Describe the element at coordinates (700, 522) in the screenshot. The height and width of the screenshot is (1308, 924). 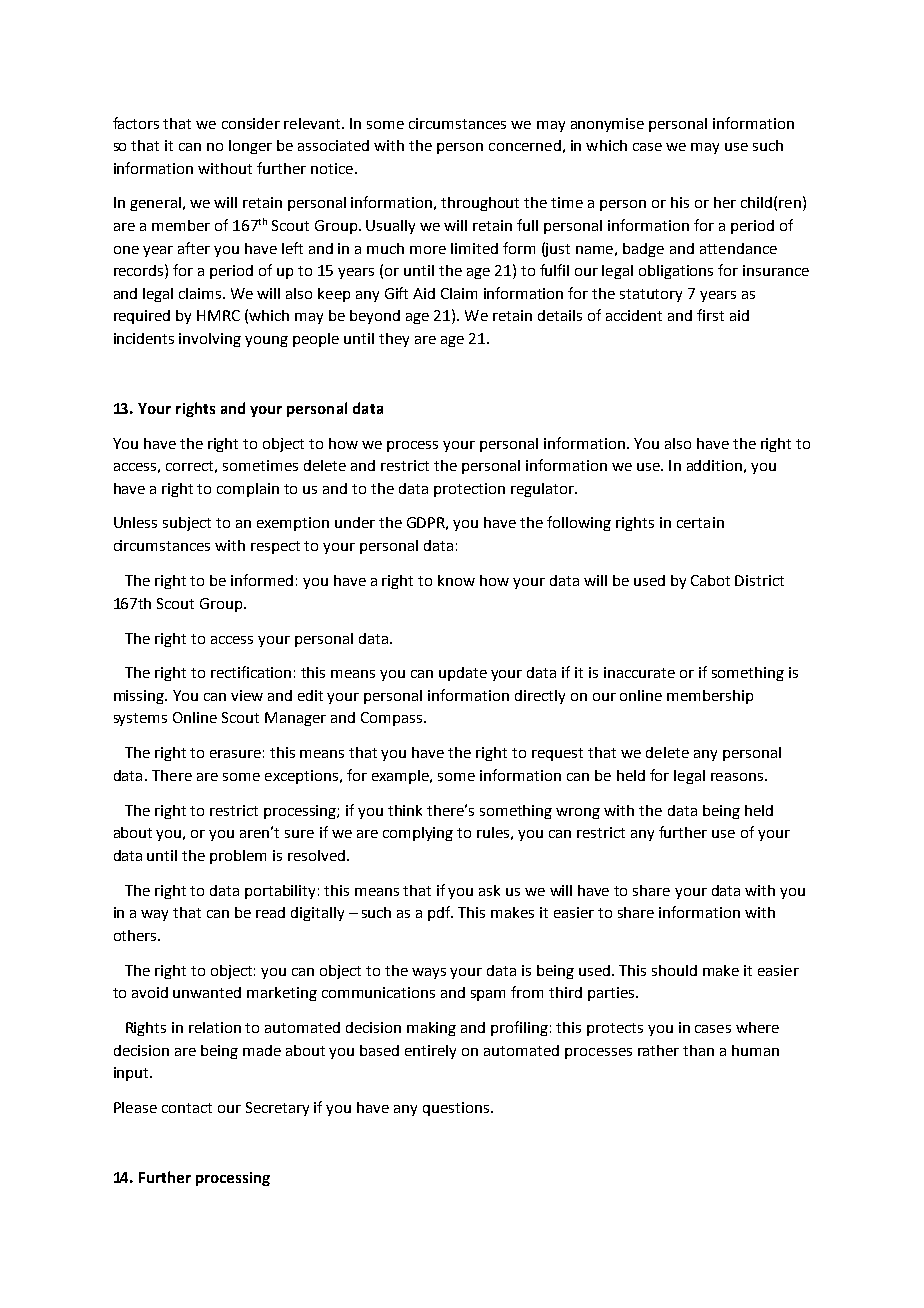
I see `certain` at that location.
